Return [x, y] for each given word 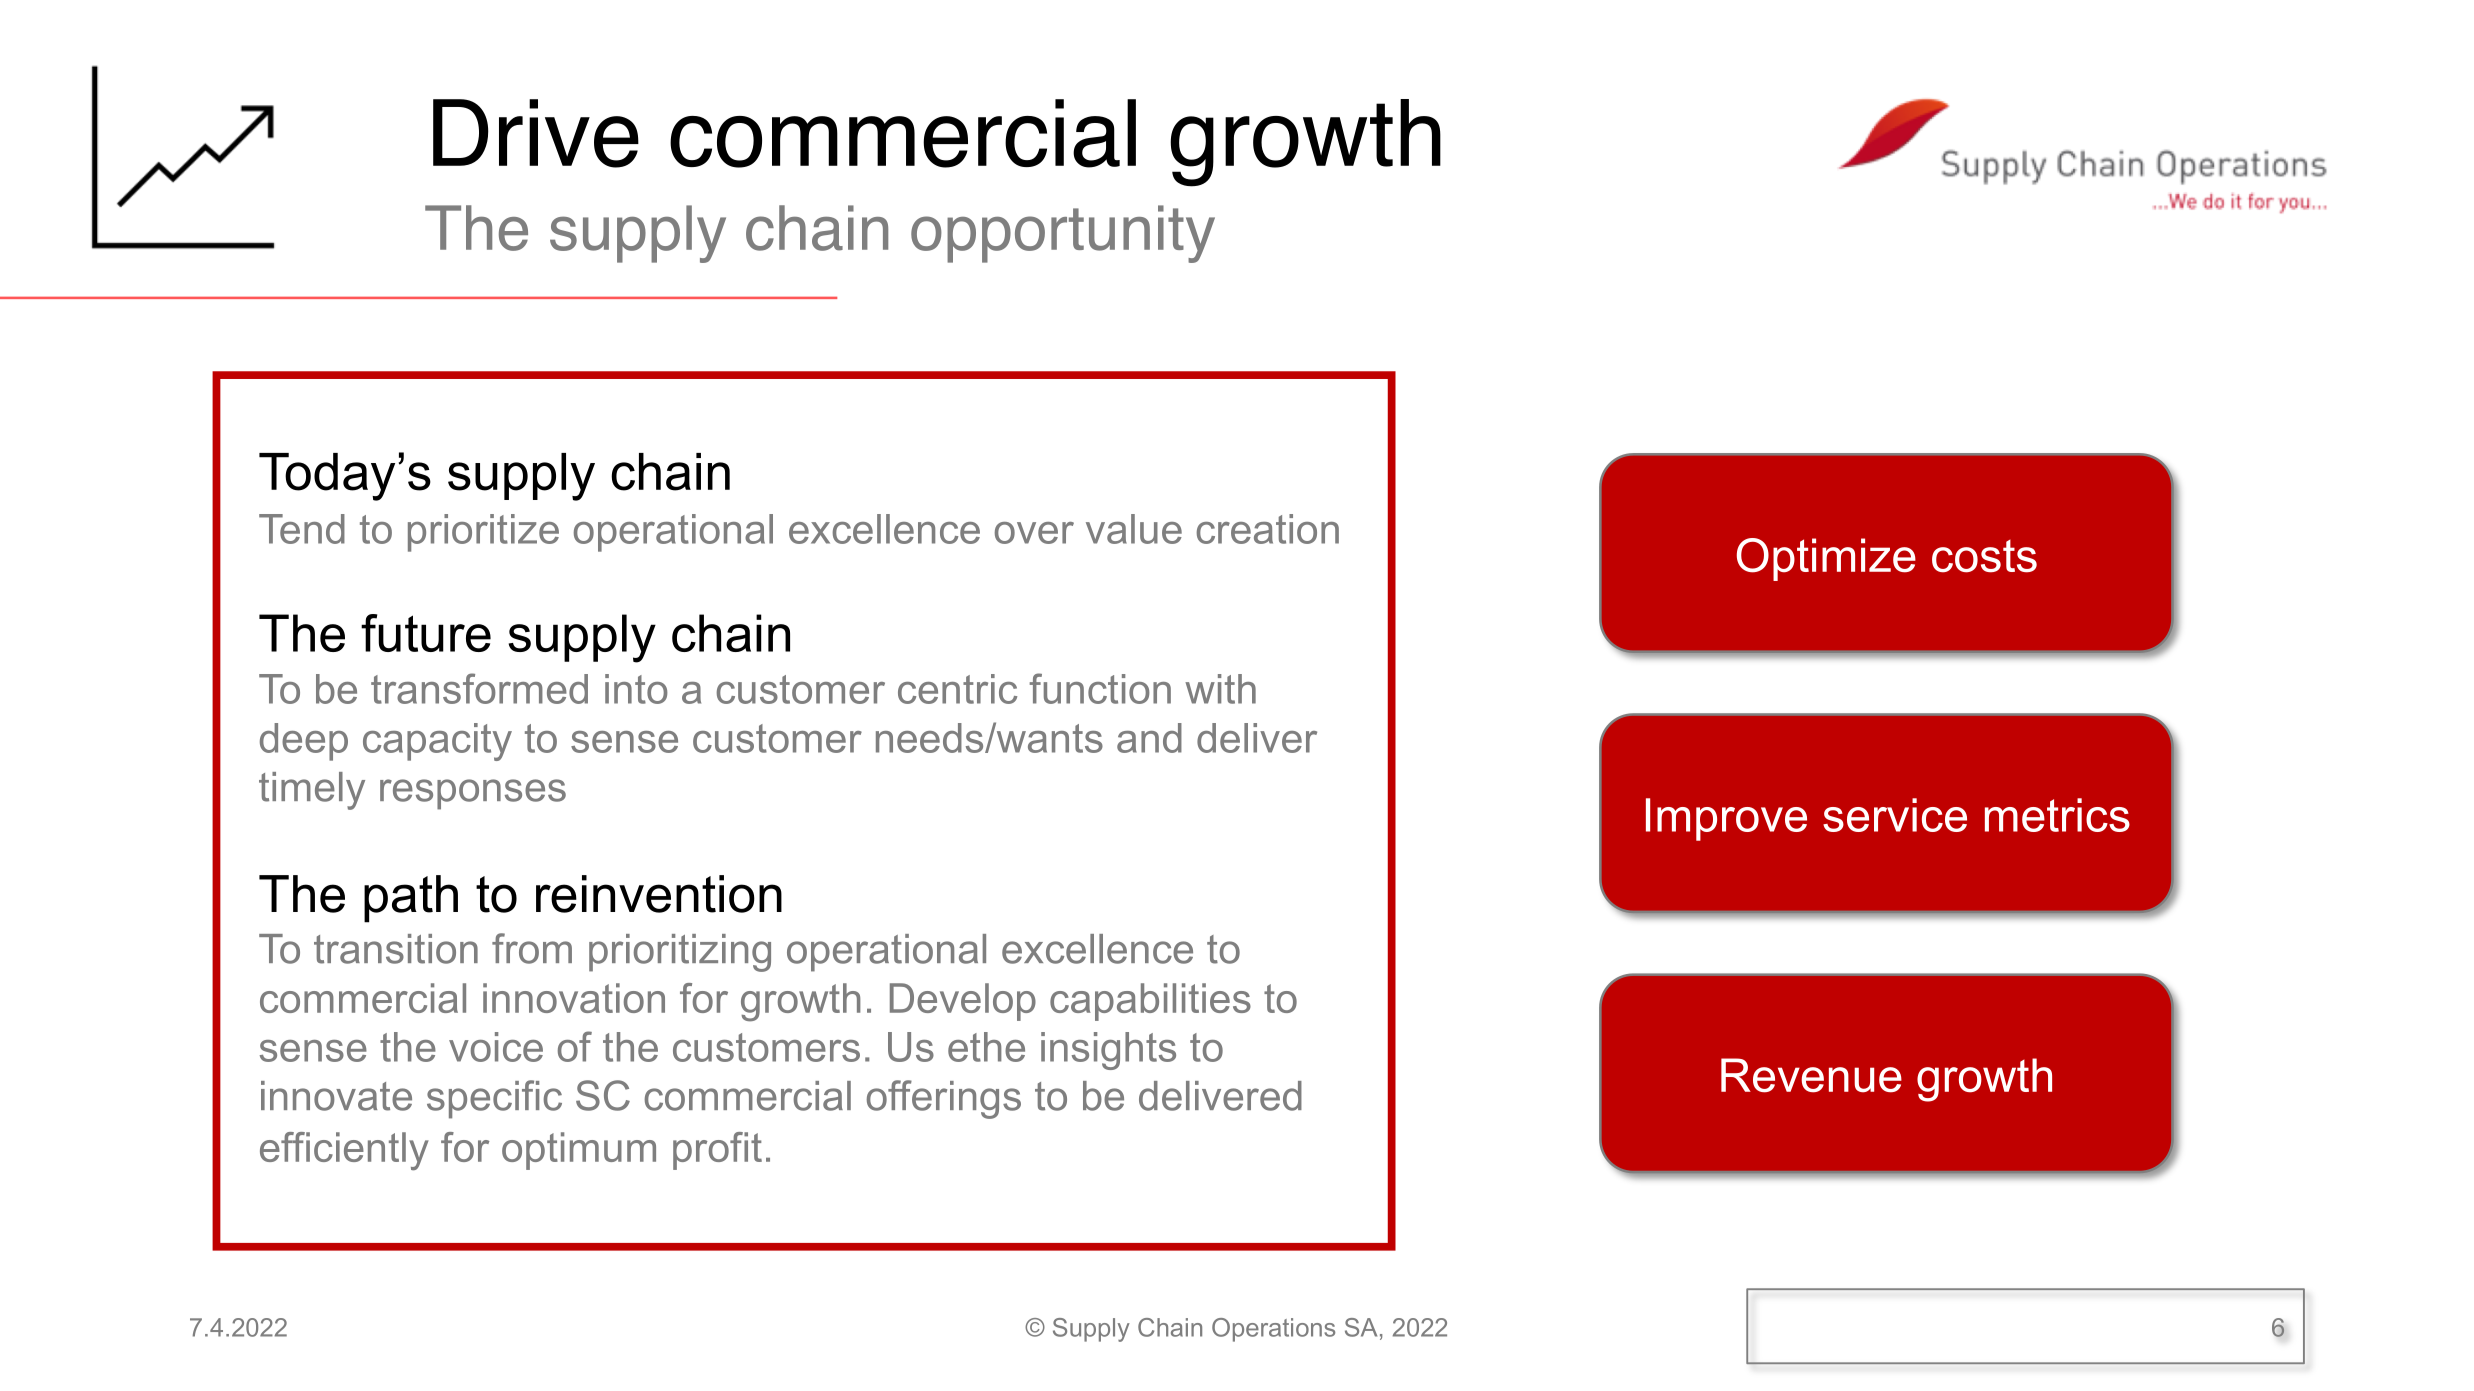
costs [1984, 556]
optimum [579, 1151]
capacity [437, 742]
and [1149, 738]
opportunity [1063, 234]
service [1895, 815]
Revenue [1811, 1075]
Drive [536, 133]
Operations [1273, 1330]
